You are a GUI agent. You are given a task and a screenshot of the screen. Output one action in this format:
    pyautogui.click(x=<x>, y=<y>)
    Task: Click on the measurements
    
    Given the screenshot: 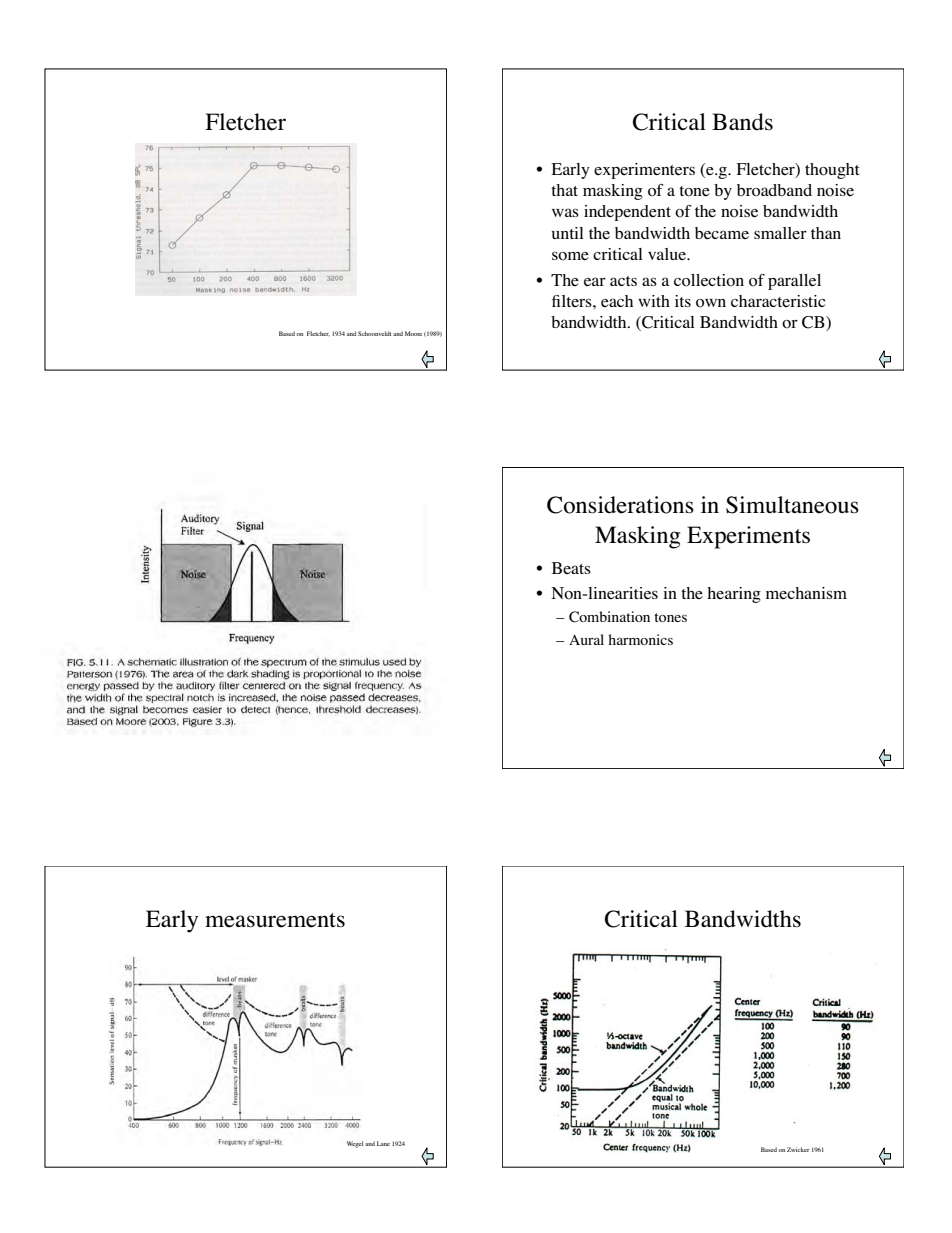 What is the action you would take?
    pyautogui.click(x=275, y=920)
